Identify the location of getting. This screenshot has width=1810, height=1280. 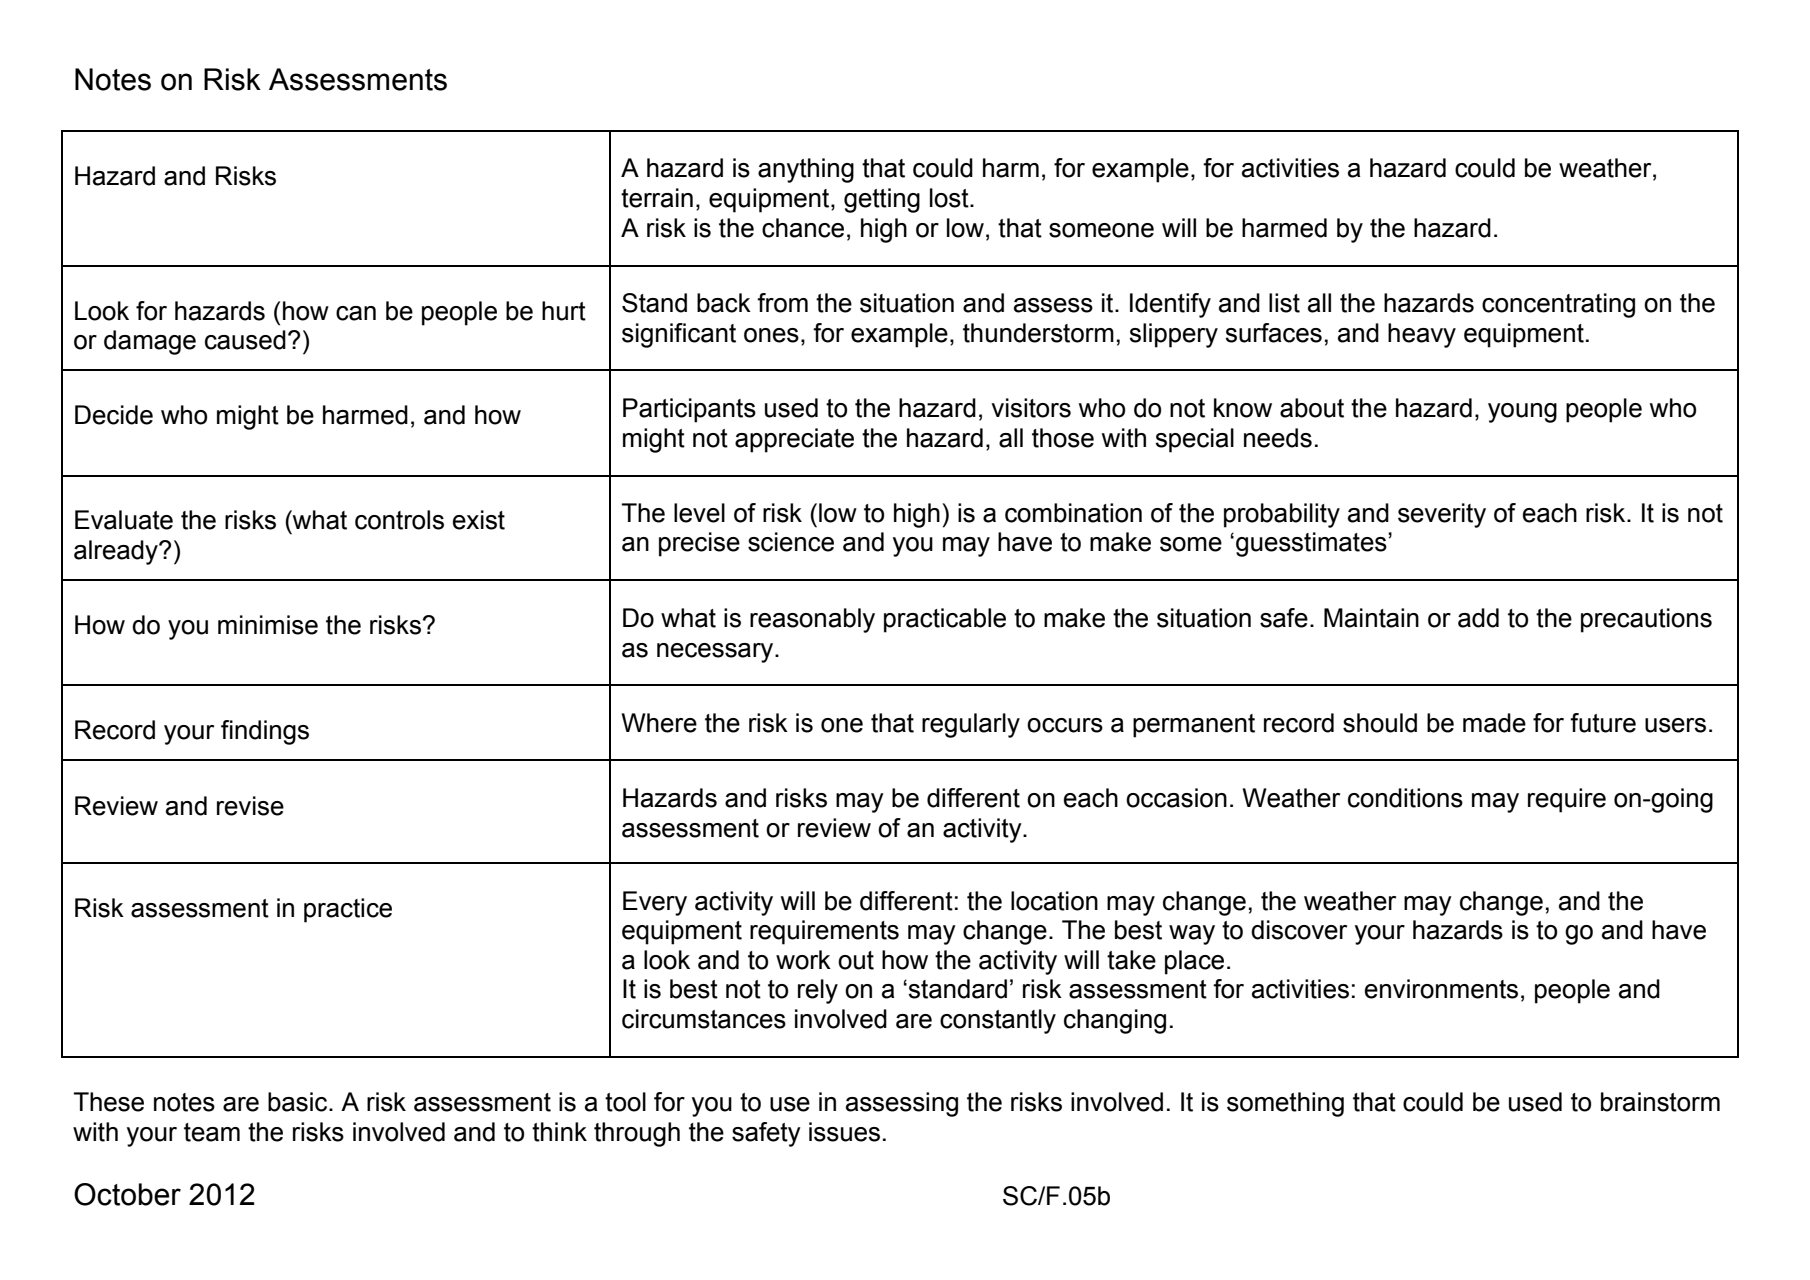
(882, 200).
